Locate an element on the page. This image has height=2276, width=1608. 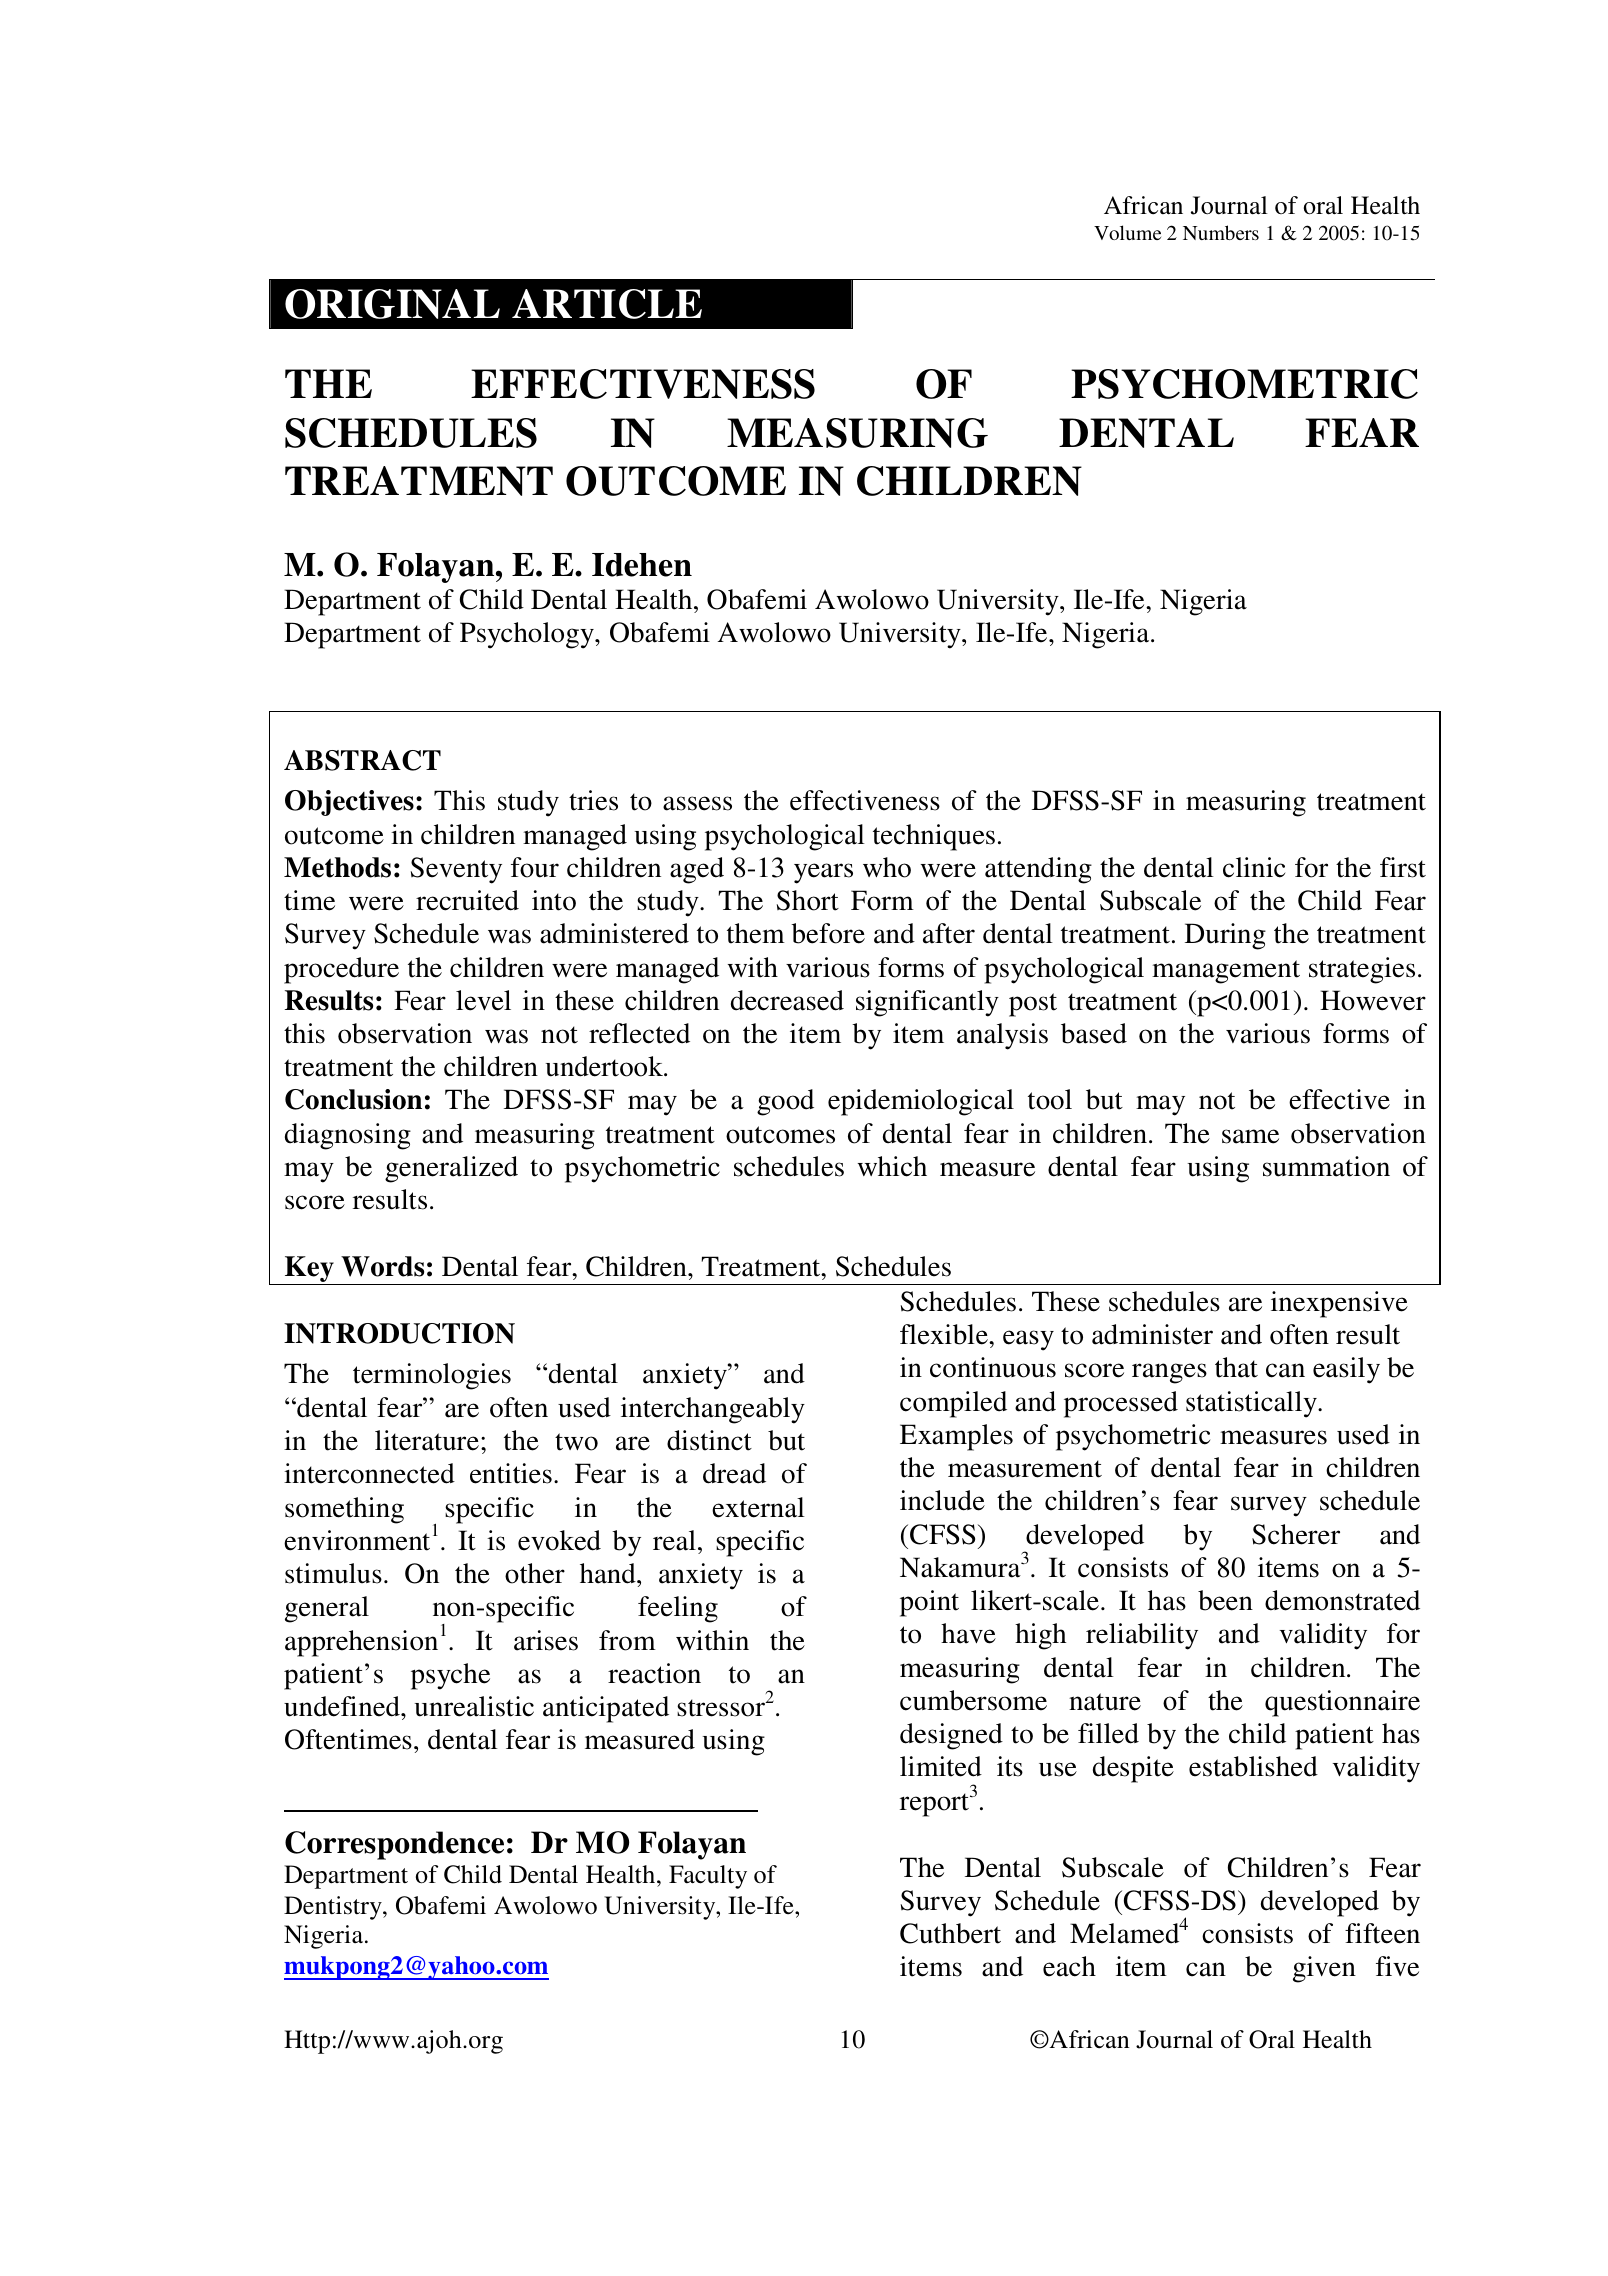
Cuthbert is located at coordinates (950, 1933).
